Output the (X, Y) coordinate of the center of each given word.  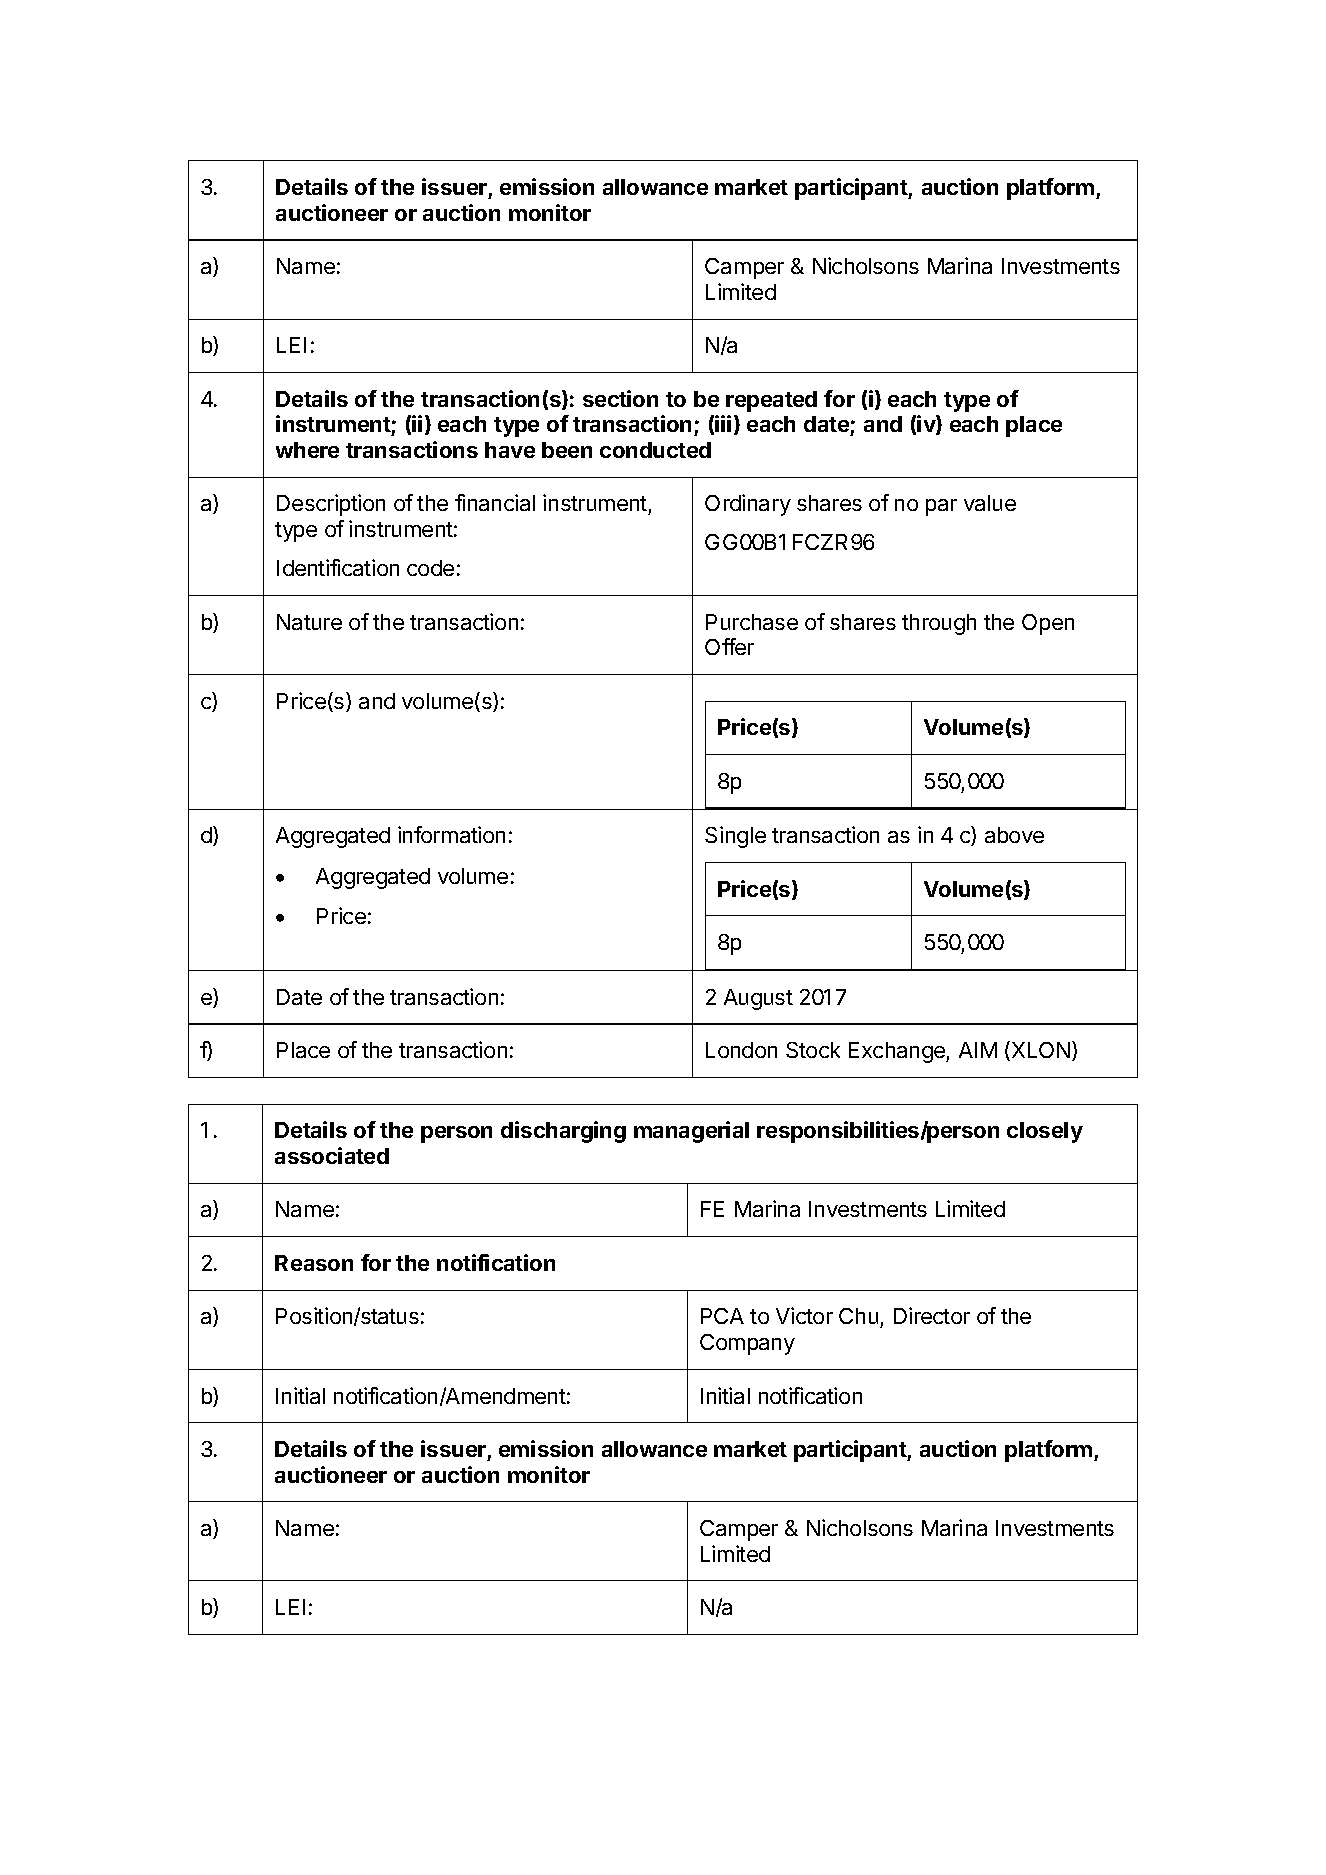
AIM (978, 1050)
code (430, 568)
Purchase (752, 622)
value (990, 503)
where (307, 450)
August (758, 999)
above (1014, 835)
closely (1045, 1132)
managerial (691, 1132)
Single (735, 837)
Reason (314, 1263)
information (451, 834)
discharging (563, 1132)
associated (332, 1155)
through (939, 624)
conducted (655, 450)
